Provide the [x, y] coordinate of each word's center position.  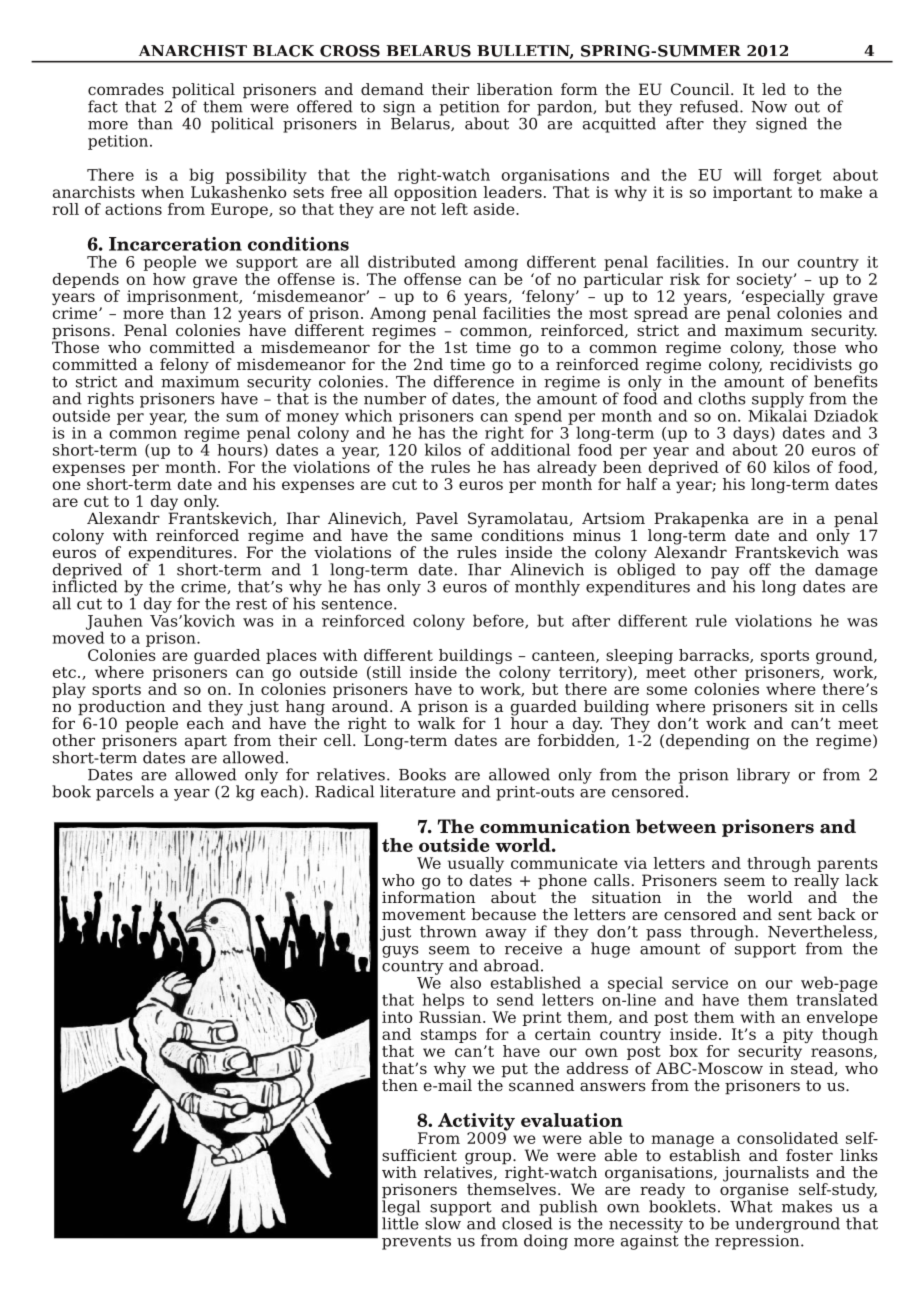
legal [401, 1209]
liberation [515, 89]
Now [769, 107]
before [499, 621]
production [122, 709]
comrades [126, 89]
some [667, 690]
